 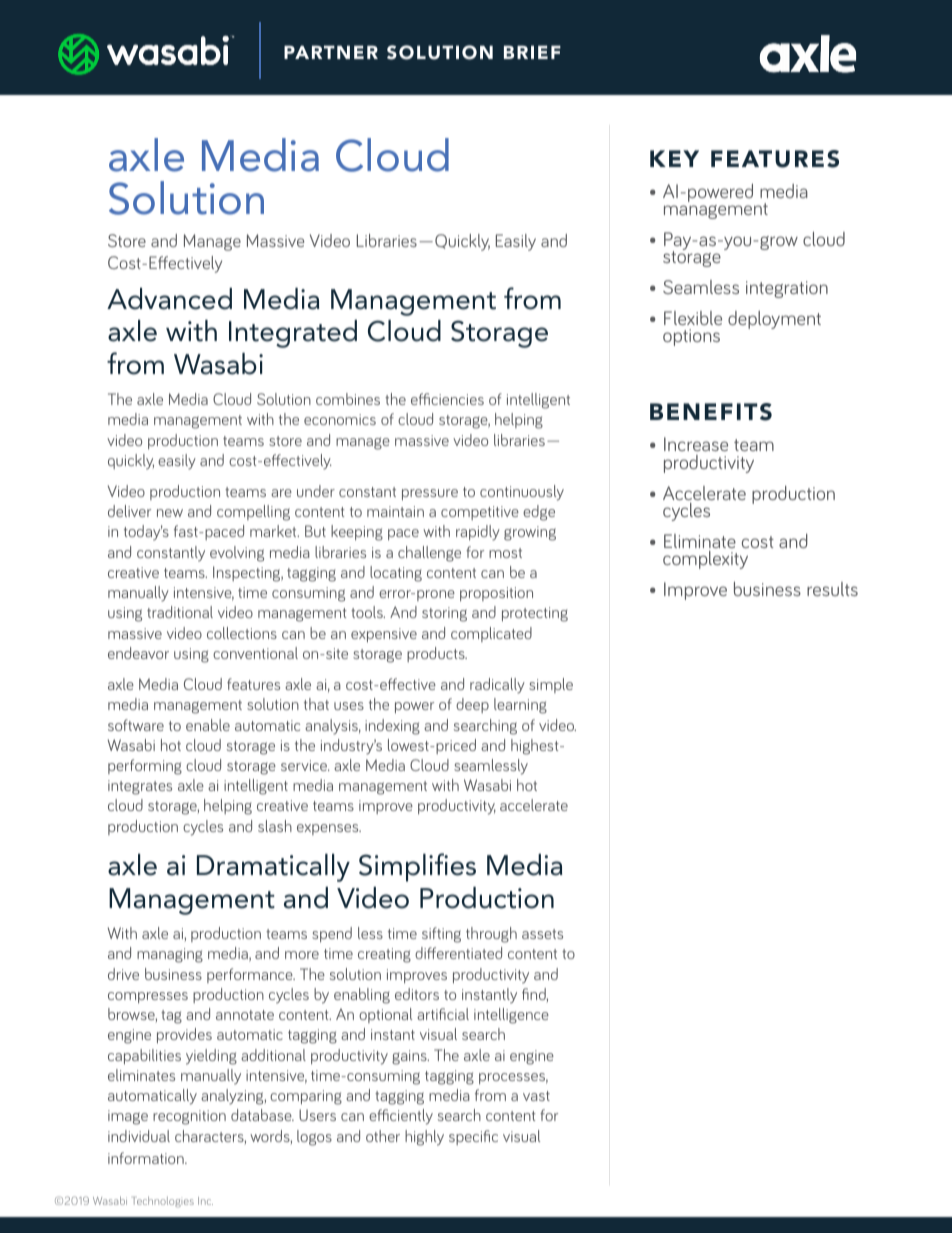 What do you see at coordinates (532, 52) in the screenshot?
I see `BRIEF` at bounding box center [532, 52].
